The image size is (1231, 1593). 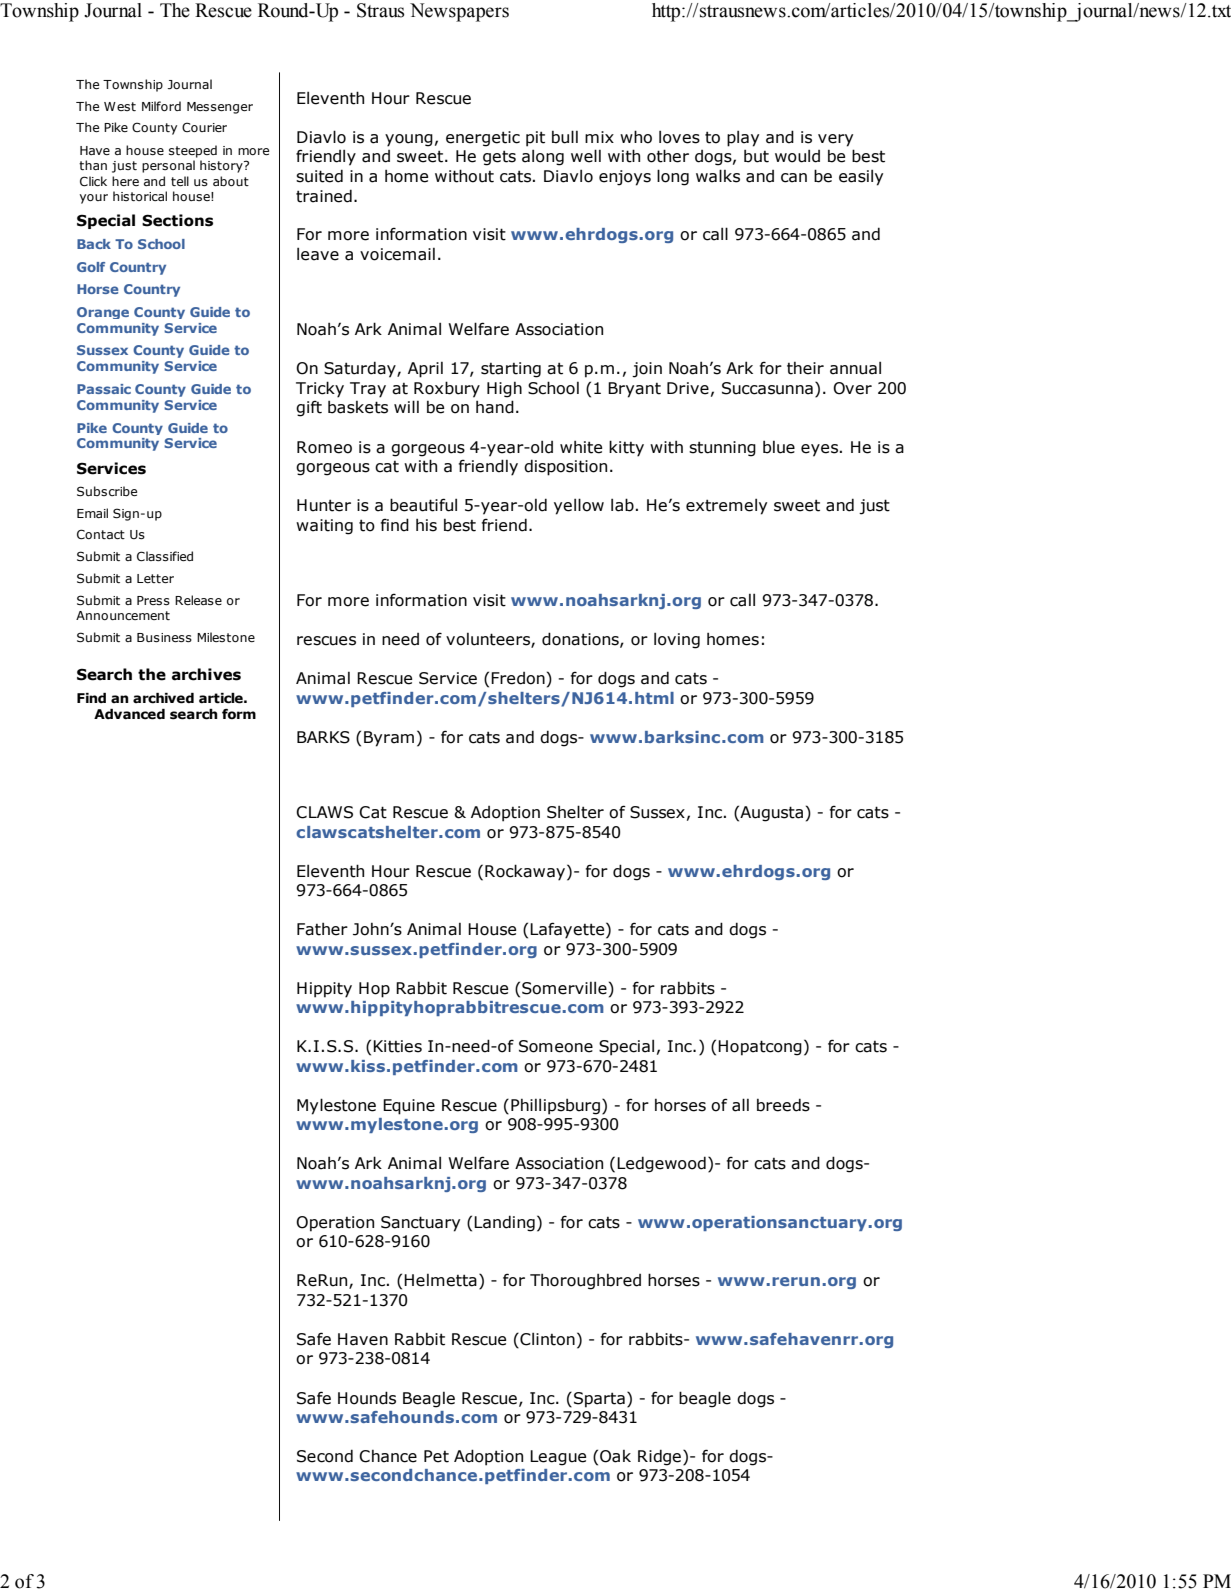 I want to click on energetic, so click(x=483, y=139).
